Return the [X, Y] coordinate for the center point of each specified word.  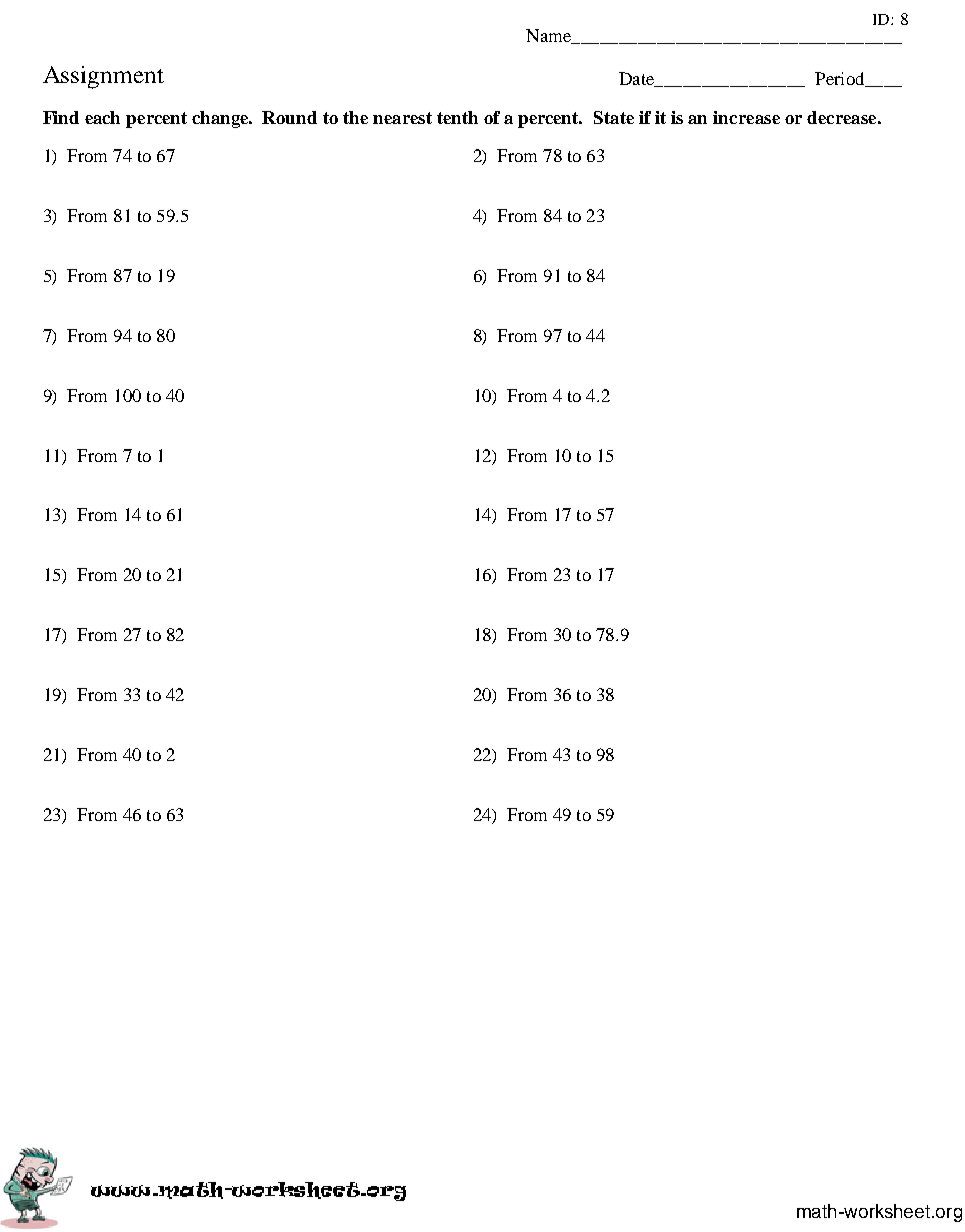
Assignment [103, 77]
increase [746, 117]
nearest [402, 118]
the [355, 117]
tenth [457, 117]
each [102, 117]
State [614, 117]
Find [61, 117]
